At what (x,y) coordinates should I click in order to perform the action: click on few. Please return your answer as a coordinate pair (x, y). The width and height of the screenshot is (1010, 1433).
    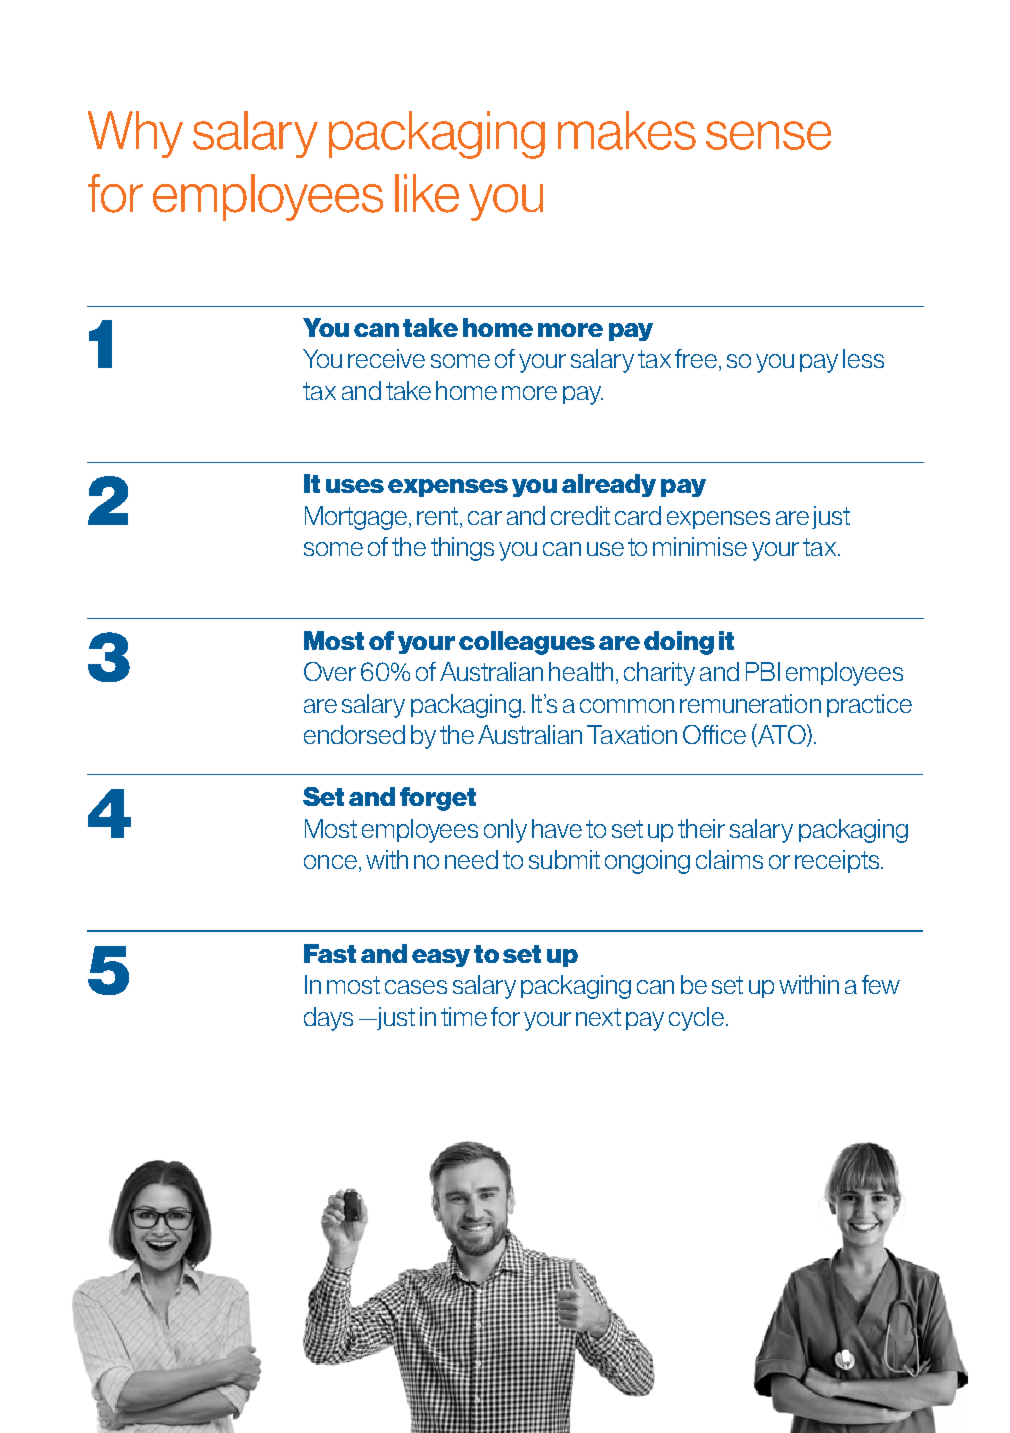
    Looking at the image, I should click on (881, 984).
